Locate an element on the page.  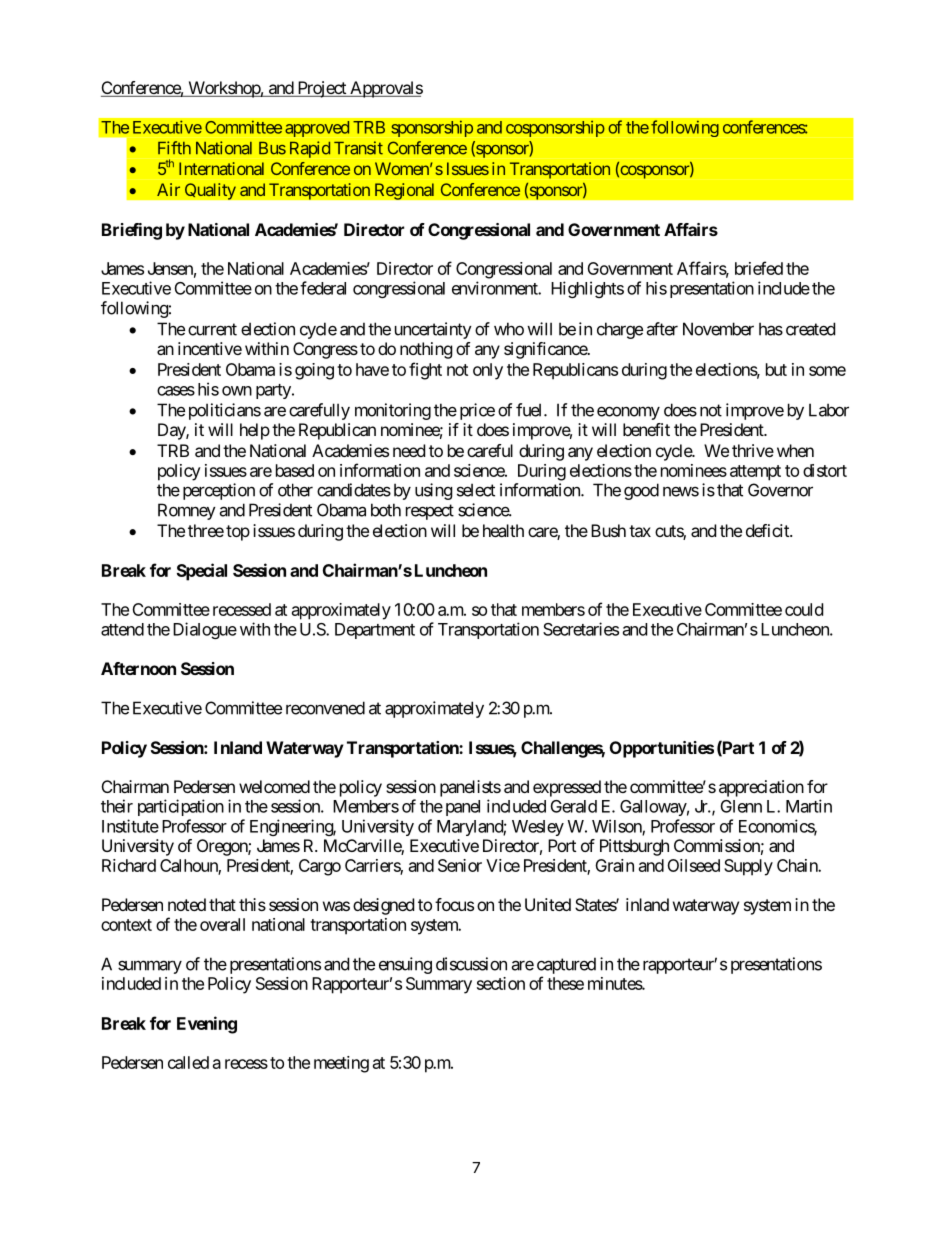
briefed is located at coordinates (759, 268).
